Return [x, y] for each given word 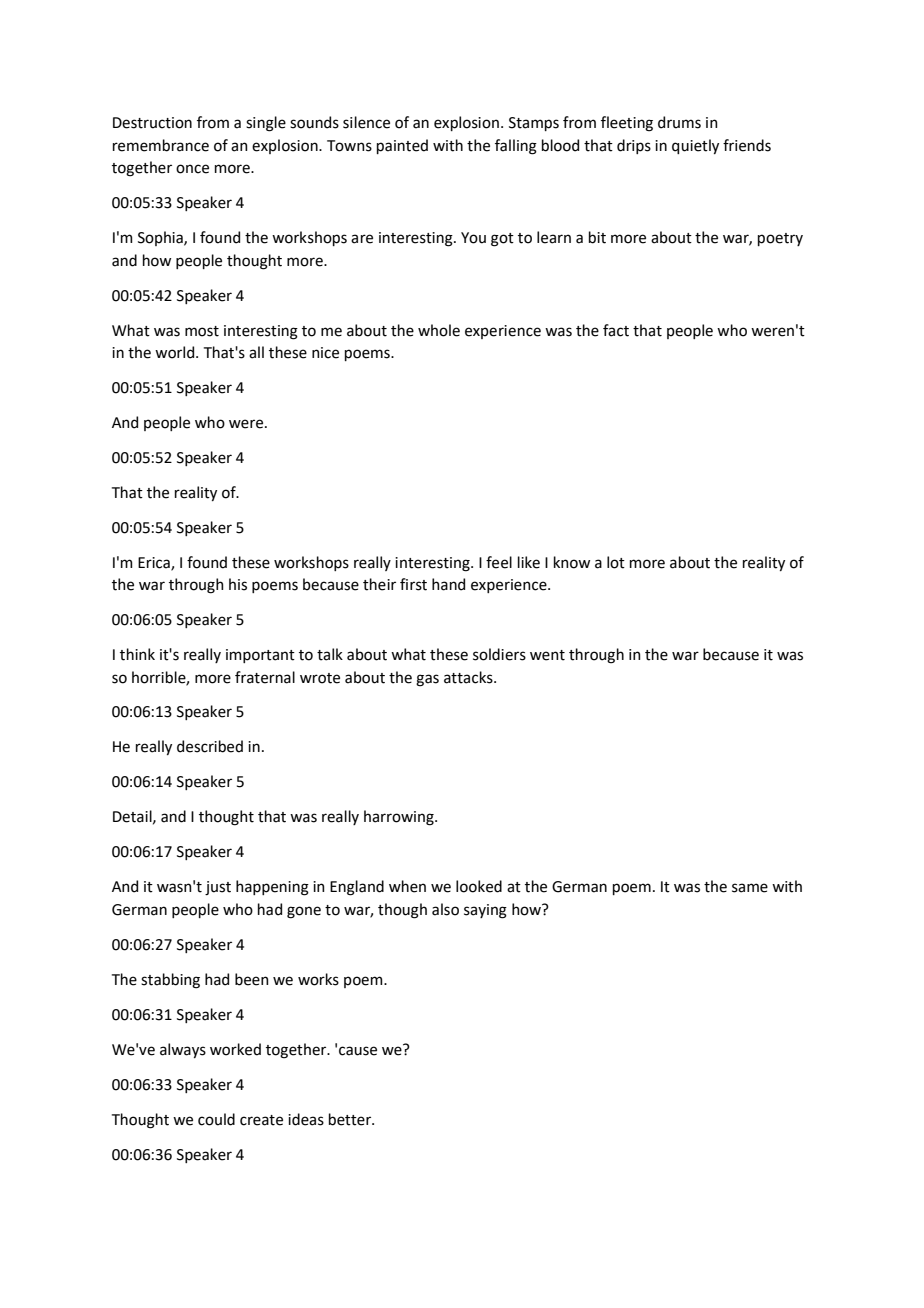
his [238, 584]
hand [448, 584]
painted [402, 146]
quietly [695, 146]
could [216, 1119]
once [192, 169]
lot [616, 562]
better [351, 1119]
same [750, 888]
